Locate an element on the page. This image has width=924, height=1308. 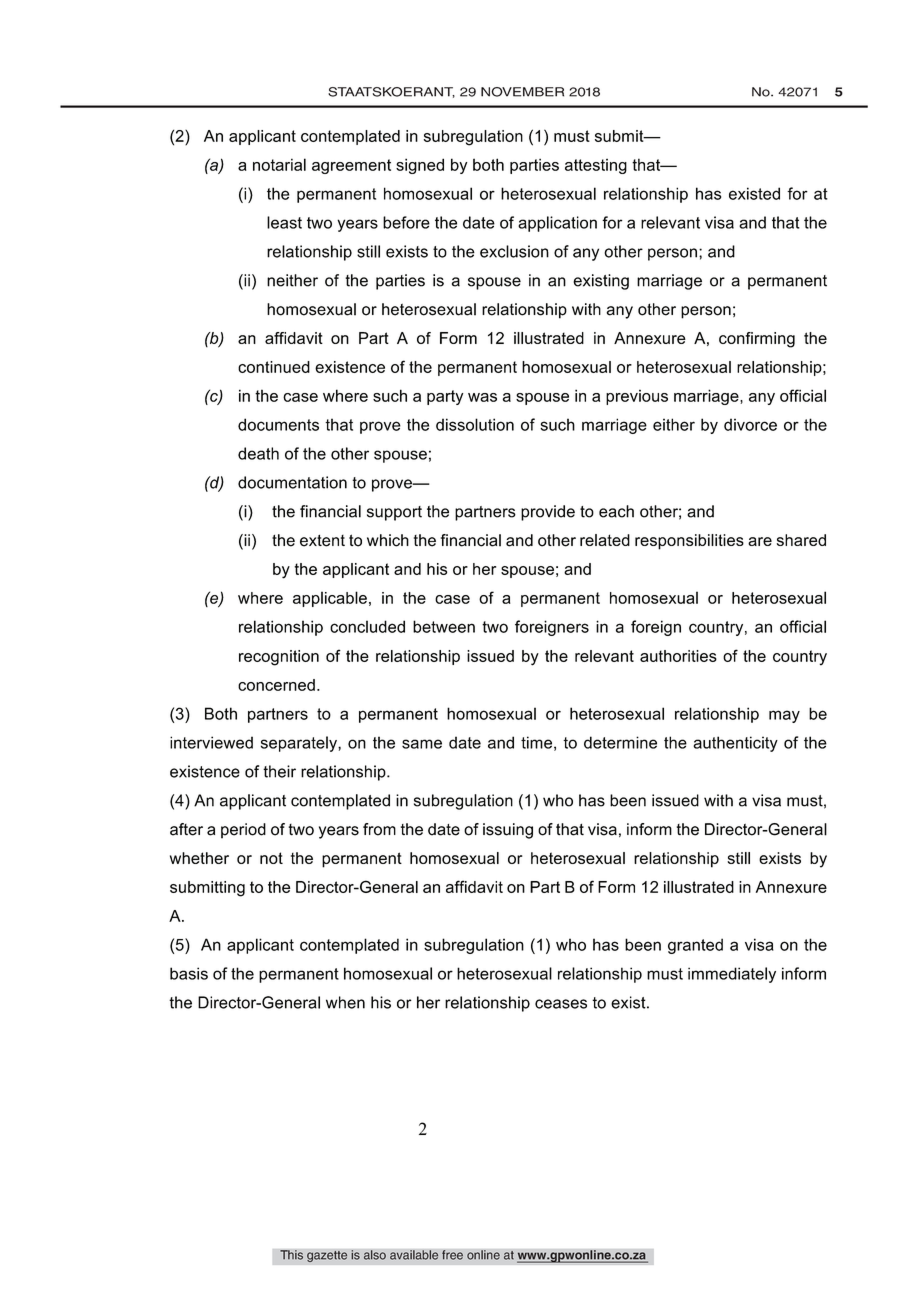
concerned is located at coordinates (276, 685).
